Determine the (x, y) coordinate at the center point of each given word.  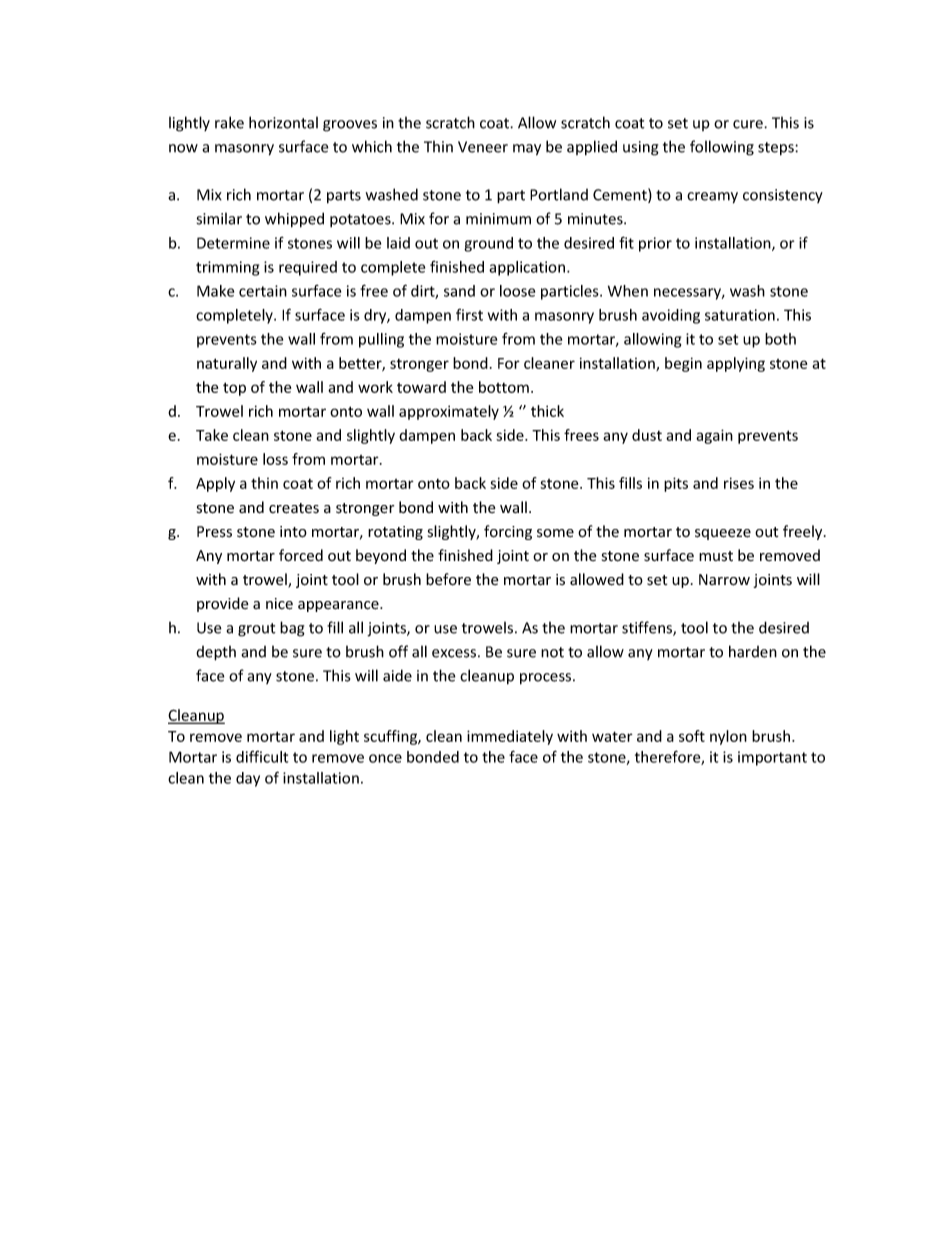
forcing (508, 532)
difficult (262, 757)
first (469, 315)
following (722, 148)
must (716, 556)
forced (301, 555)
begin (683, 364)
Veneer (483, 147)
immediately (510, 737)
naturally (227, 364)
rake (229, 122)
